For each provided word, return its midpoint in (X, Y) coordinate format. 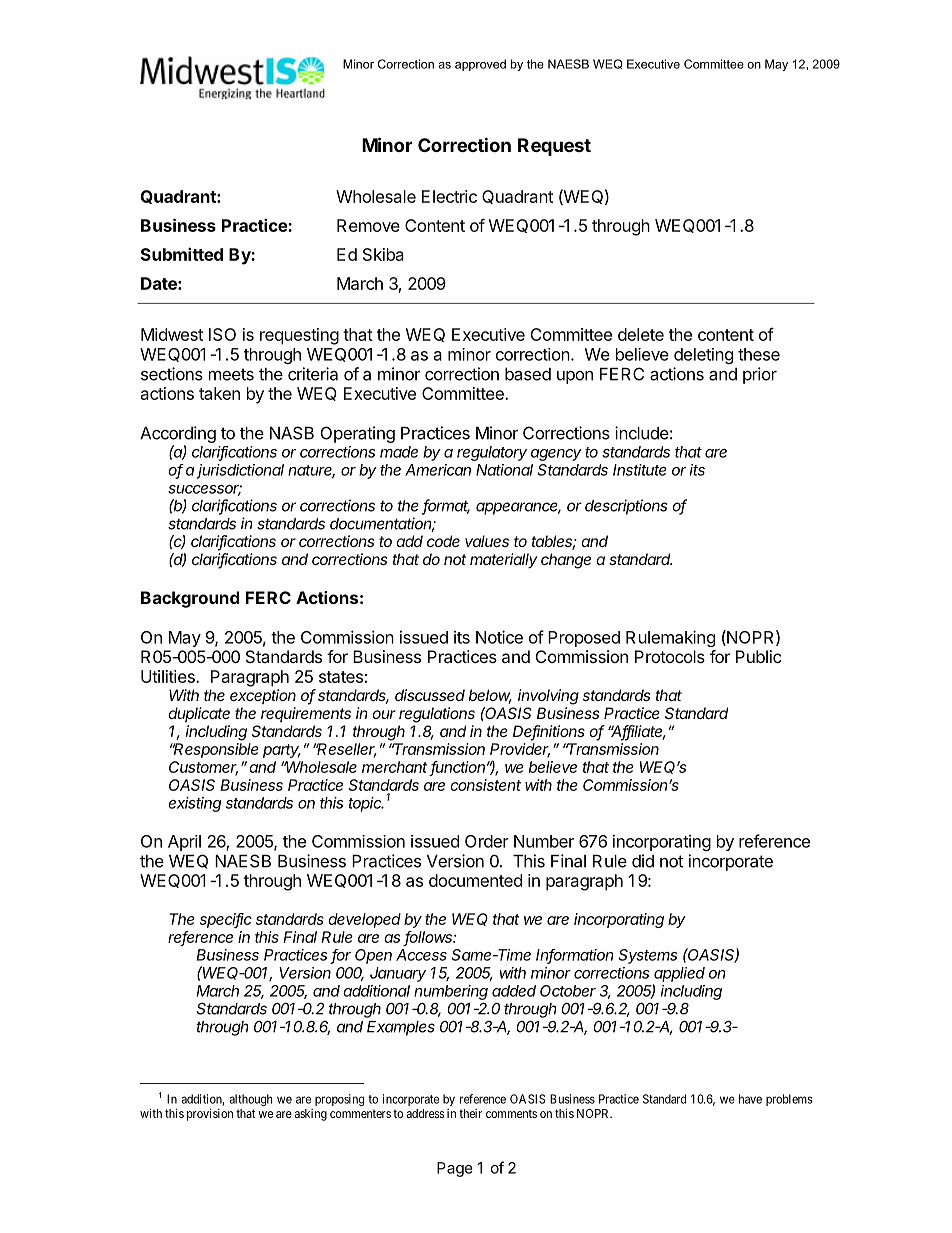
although (250, 1100)
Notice (499, 637)
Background (190, 599)
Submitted (182, 254)
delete (641, 334)
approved (480, 65)
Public (758, 656)
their (470, 1113)
